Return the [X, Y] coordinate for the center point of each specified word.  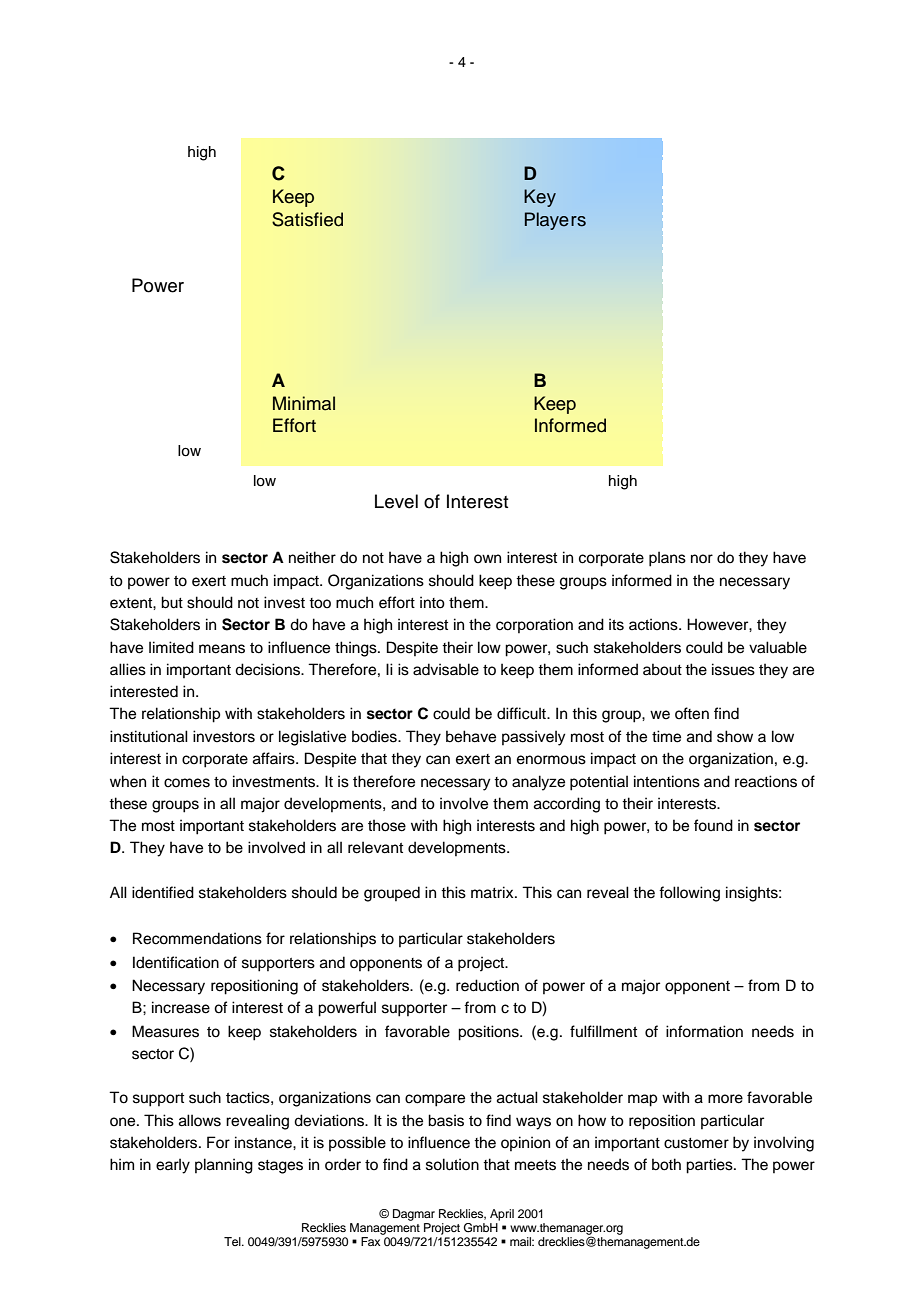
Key [540, 198]
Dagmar [414, 1215]
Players [555, 221]
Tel [233, 1241]
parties [710, 1166]
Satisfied [307, 219]
